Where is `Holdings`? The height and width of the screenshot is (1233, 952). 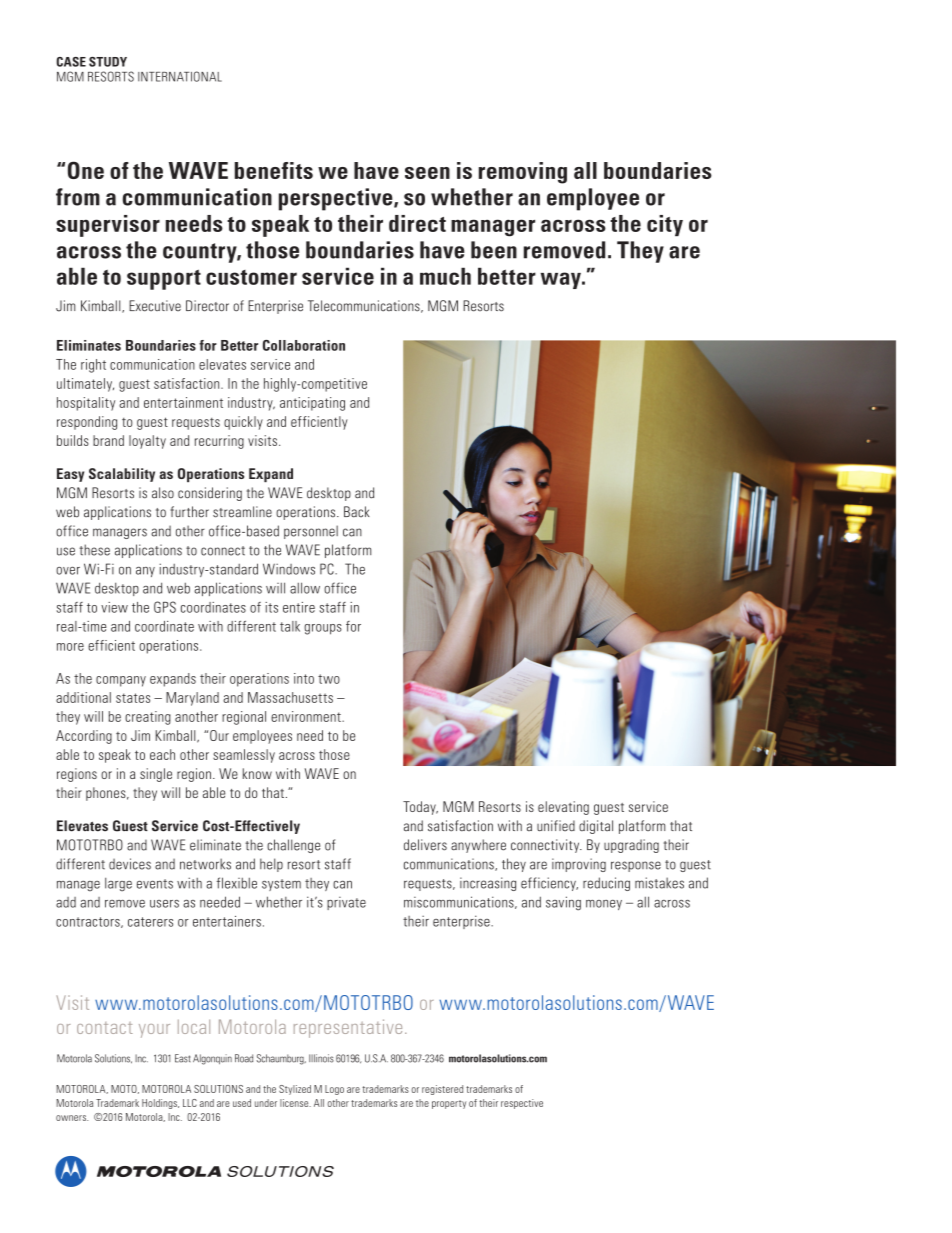 Holdings is located at coordinates (160, 1104).
